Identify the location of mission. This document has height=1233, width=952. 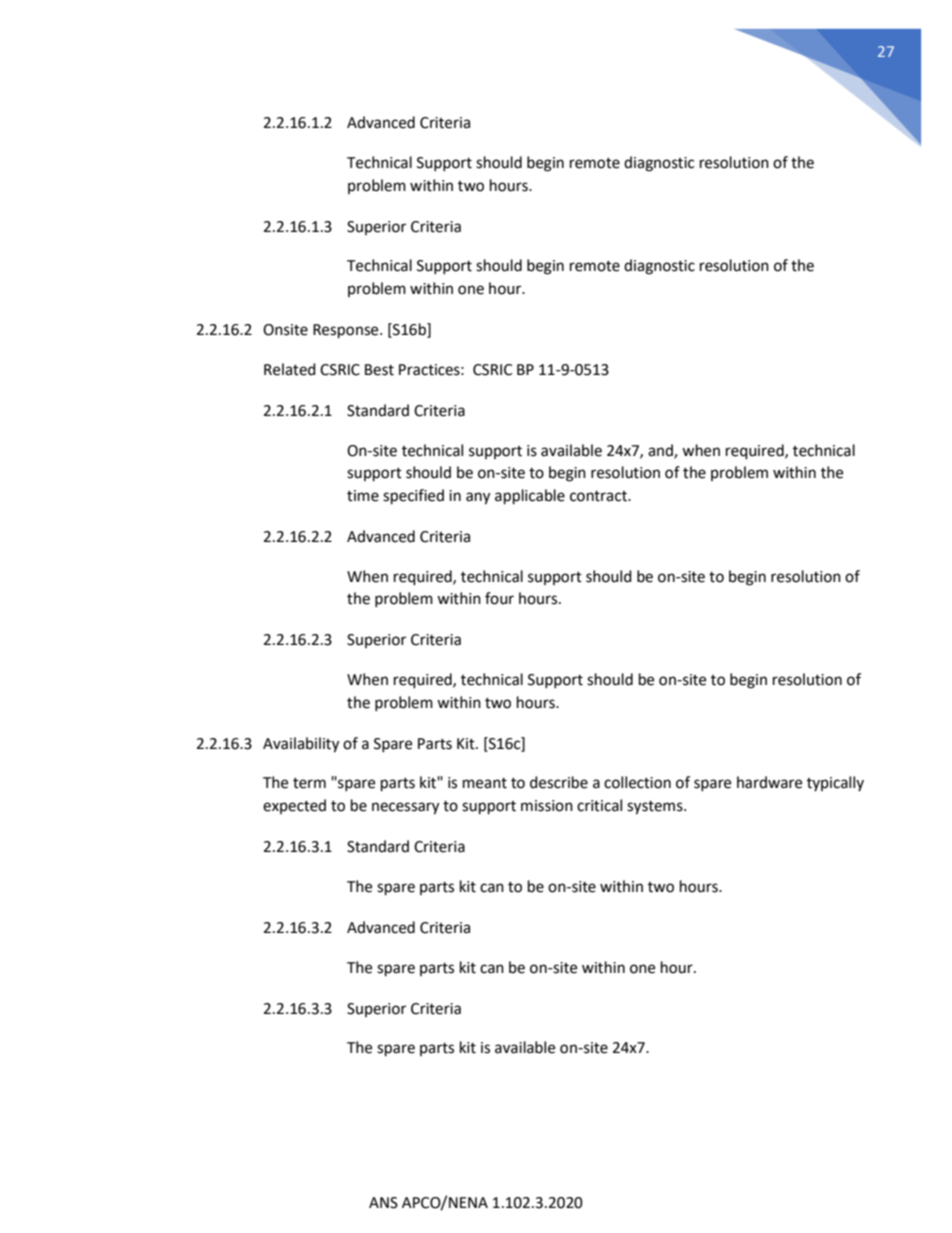
(547, 806).
